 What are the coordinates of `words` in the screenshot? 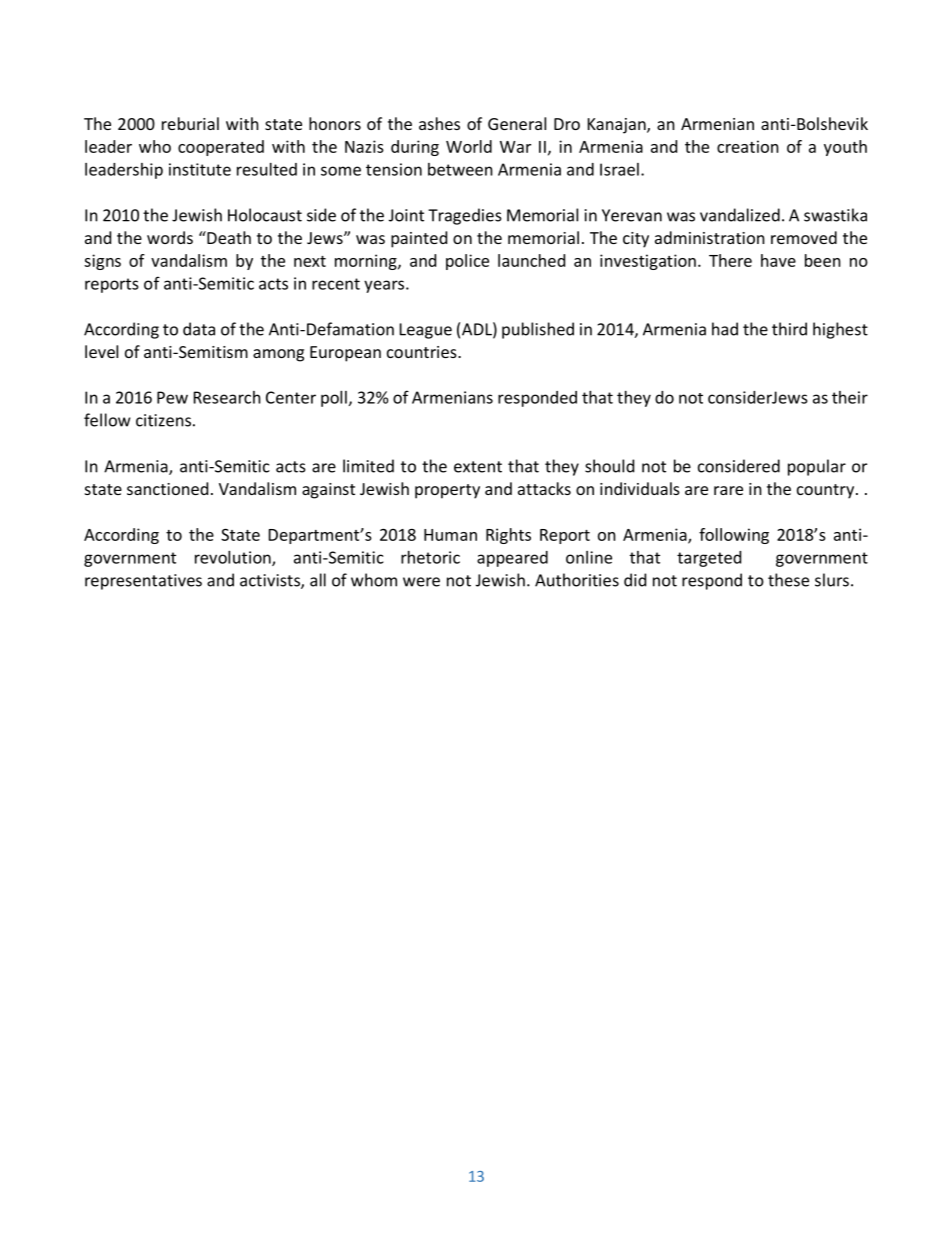 It's located at (170, 237).
